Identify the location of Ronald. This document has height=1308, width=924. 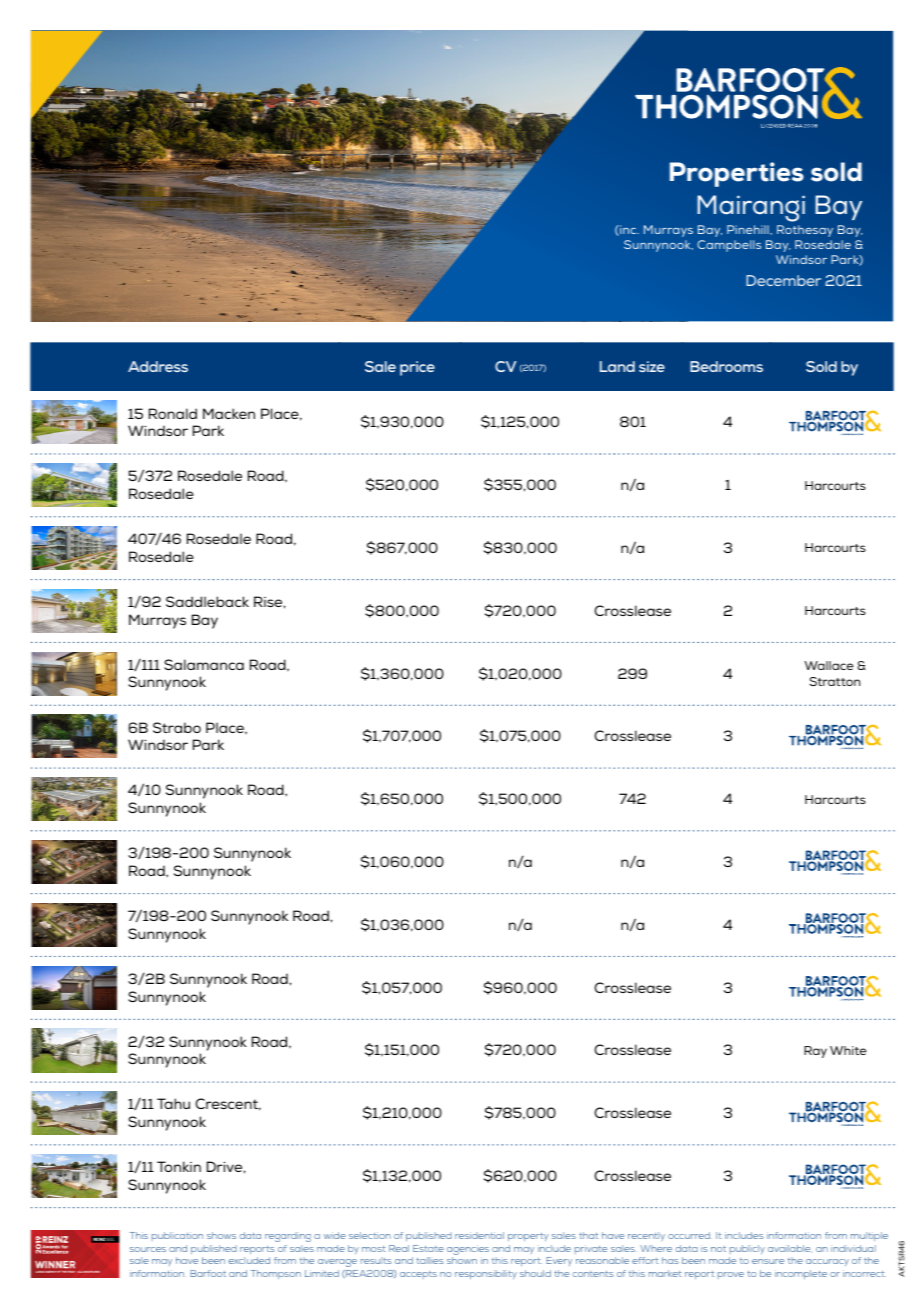
(173, 413).
